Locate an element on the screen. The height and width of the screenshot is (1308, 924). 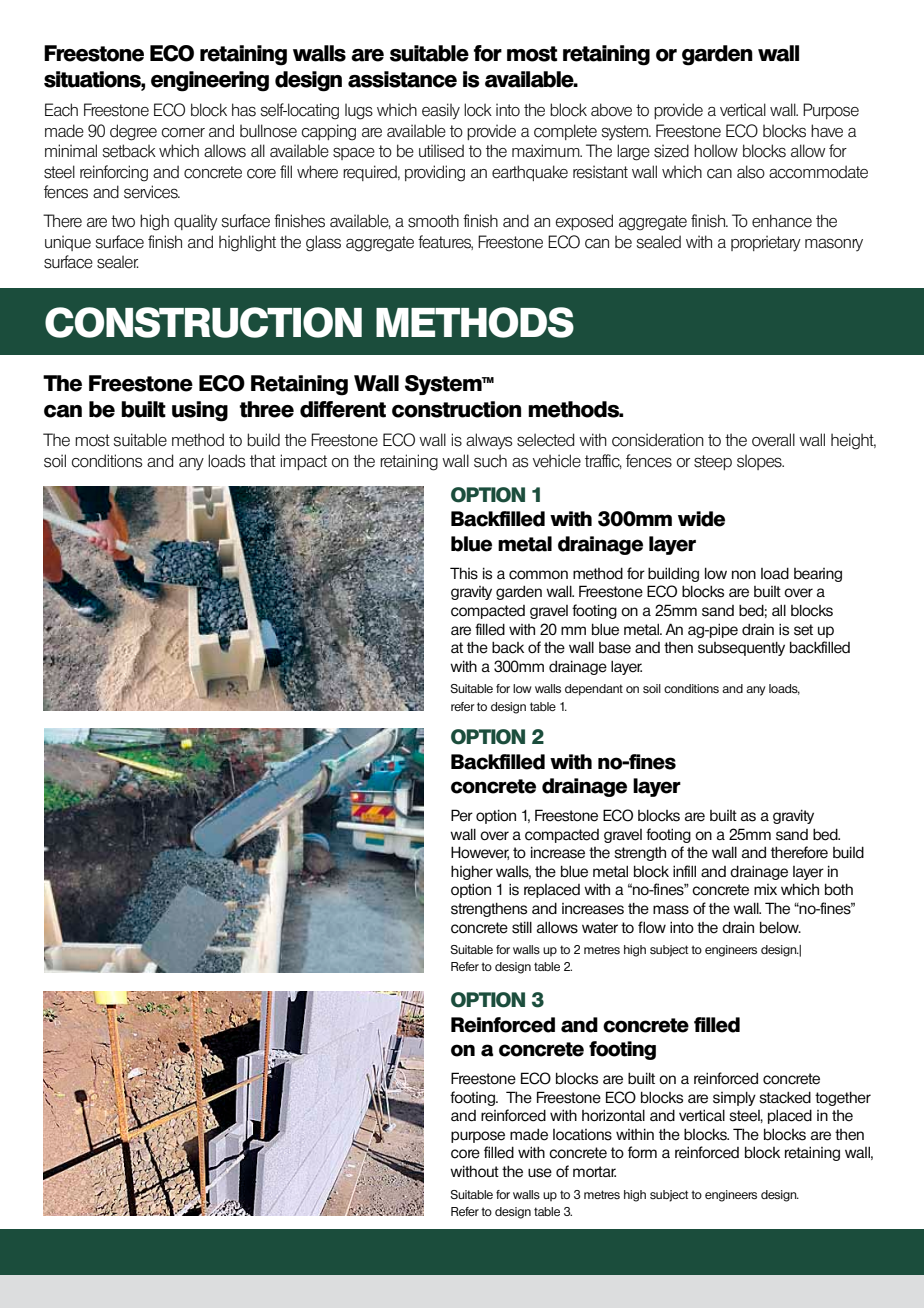
that is located at coordinates (263, 460).
